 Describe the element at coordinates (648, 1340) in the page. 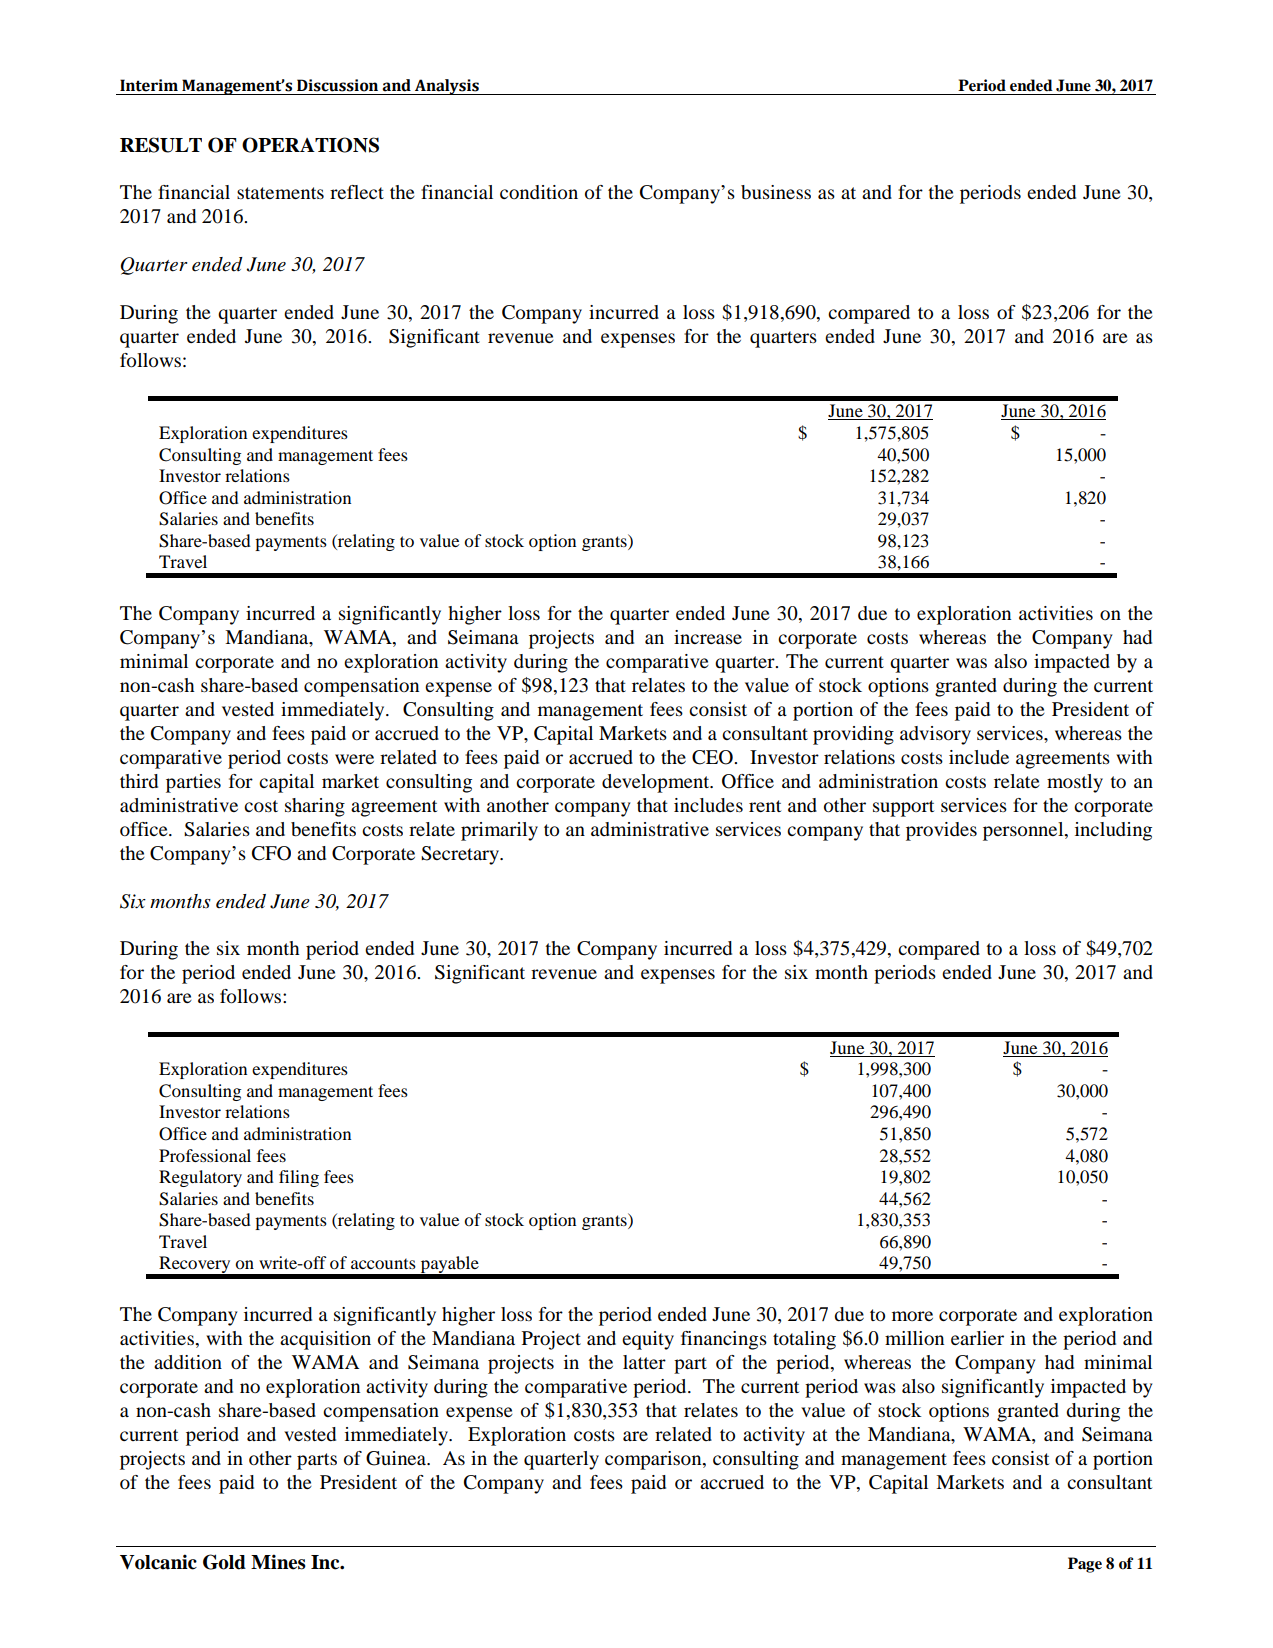

I see `equity` at that location.
